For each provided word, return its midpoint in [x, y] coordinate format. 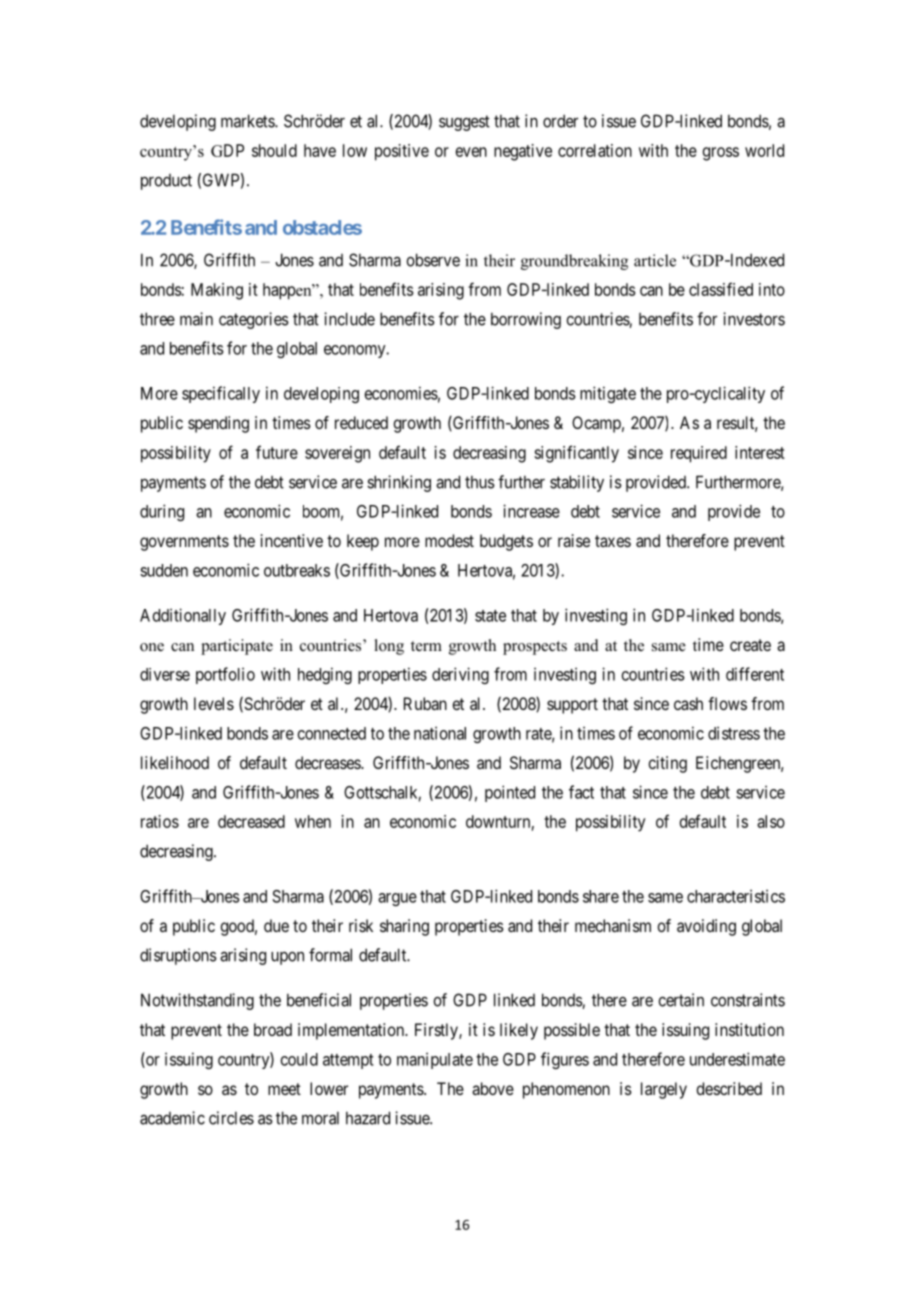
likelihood [175, 762]
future [277, 452]
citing [667, 764]
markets [248, 121]
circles [231, 1118]
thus [480, 482]
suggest [464, 123]
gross [721, 154]
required [699, 454]
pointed [510, 793]
